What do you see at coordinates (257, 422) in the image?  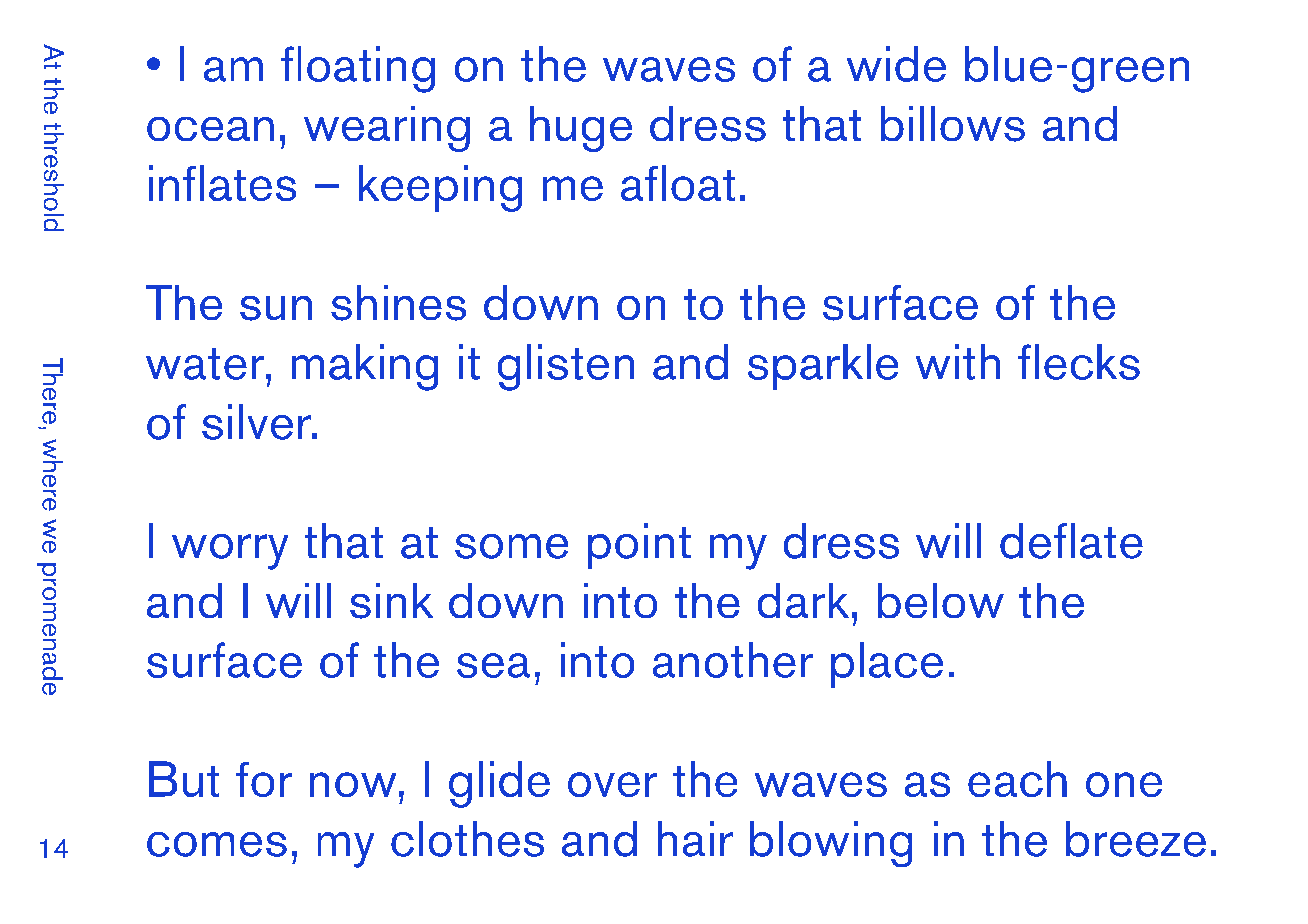 I see `silver` at bounding box center [257, 422].
